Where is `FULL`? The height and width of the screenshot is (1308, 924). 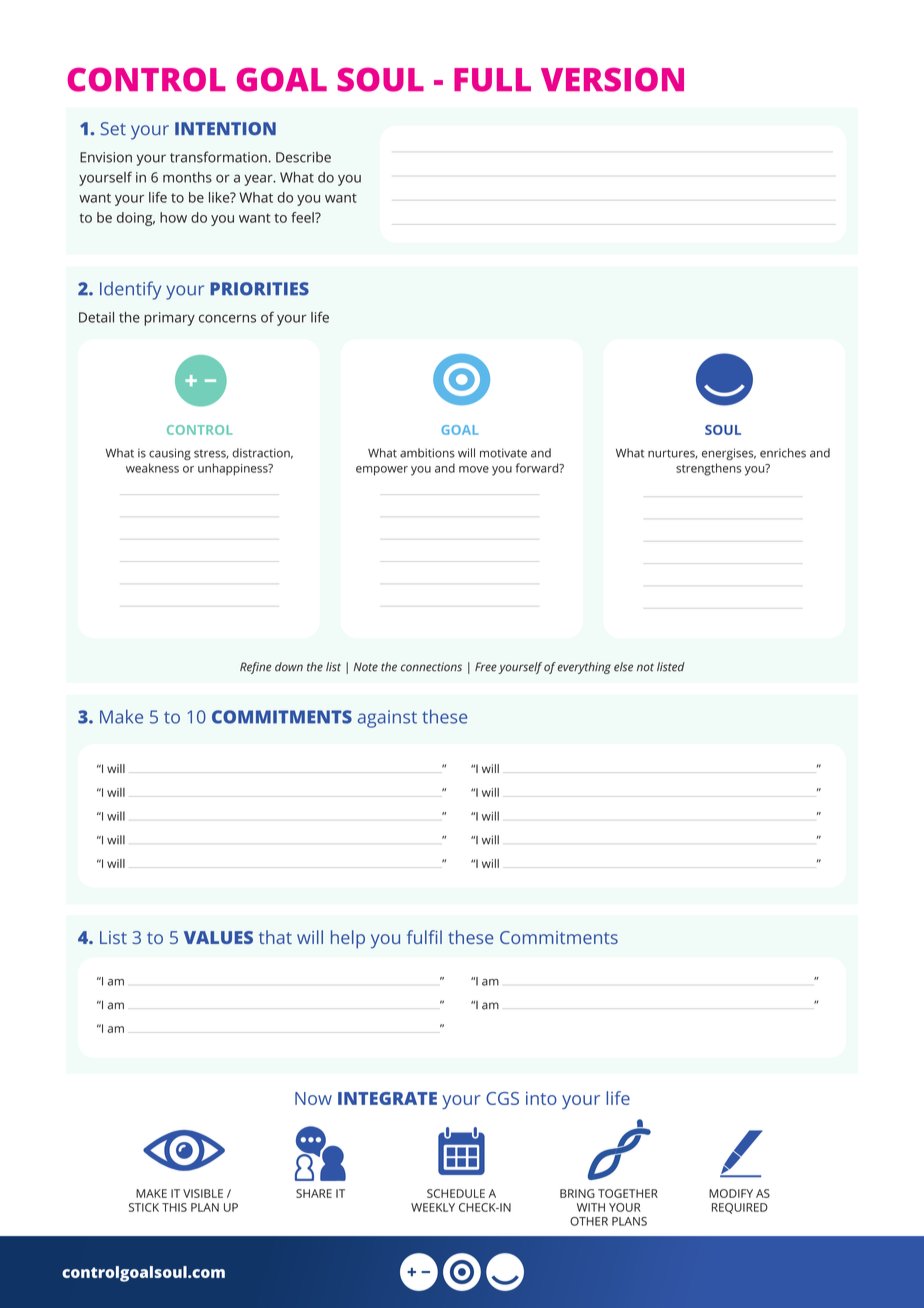
FULL is located at coordinates (492, 80).
